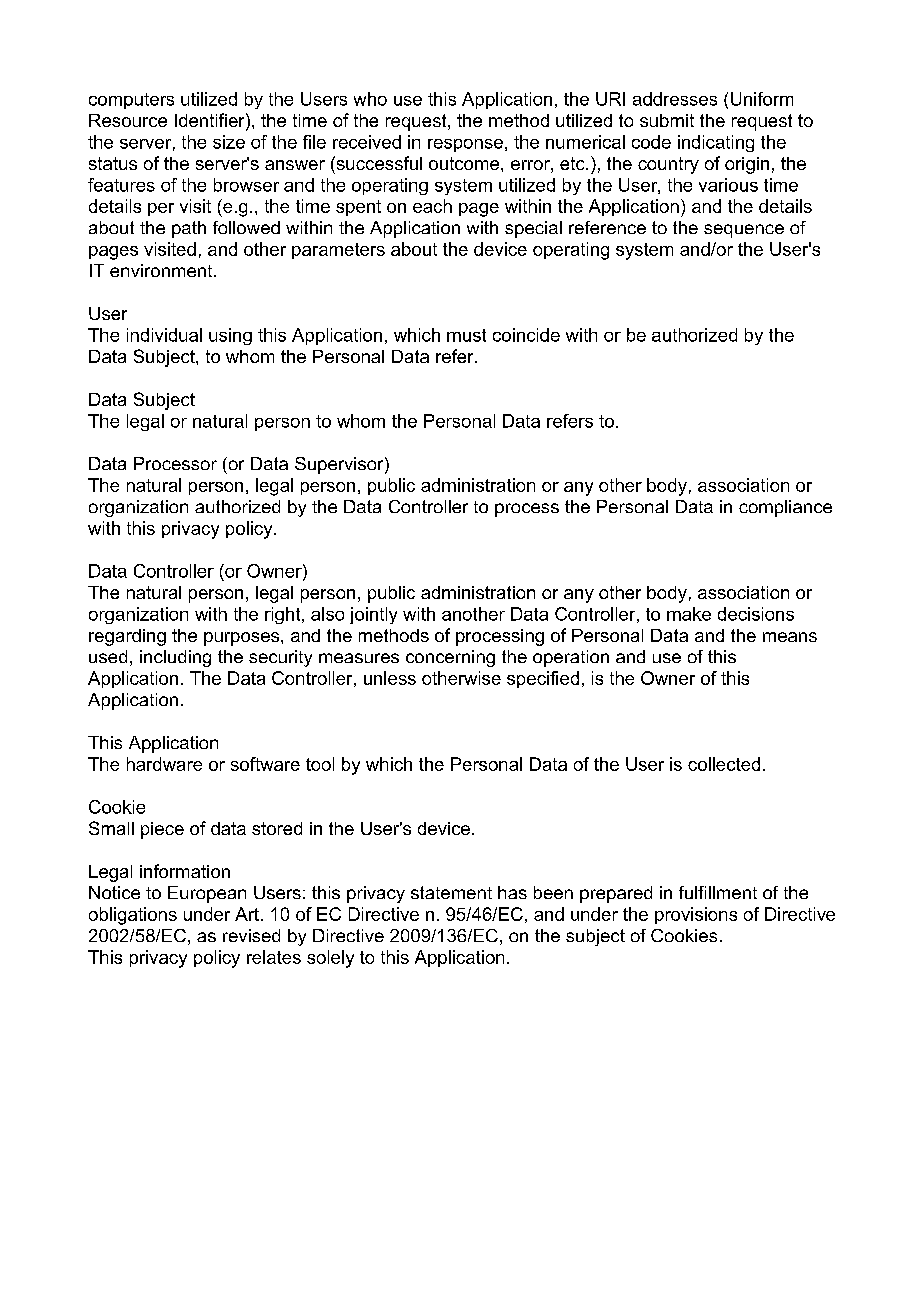  I want to click on including, so click(175, 658).
